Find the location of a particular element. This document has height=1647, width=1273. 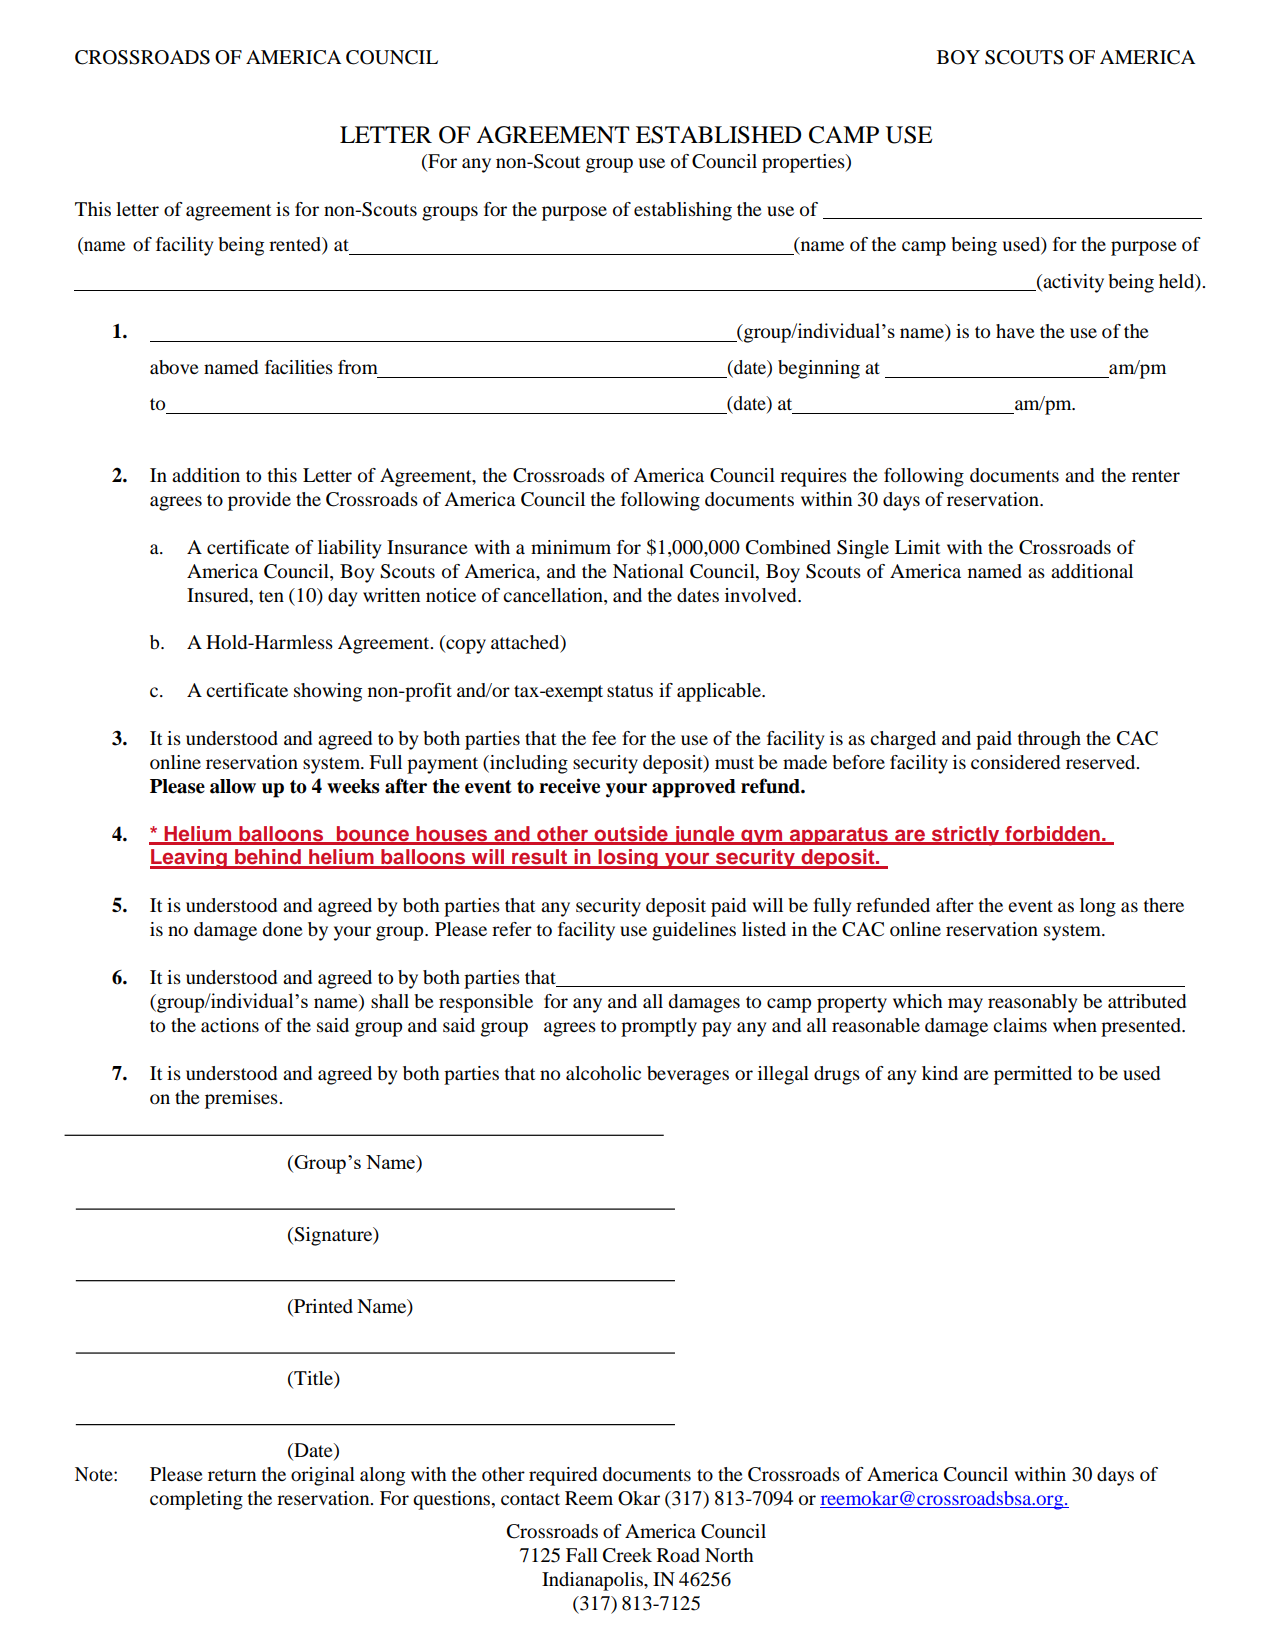

original is located at coordinates (323, 1476).
